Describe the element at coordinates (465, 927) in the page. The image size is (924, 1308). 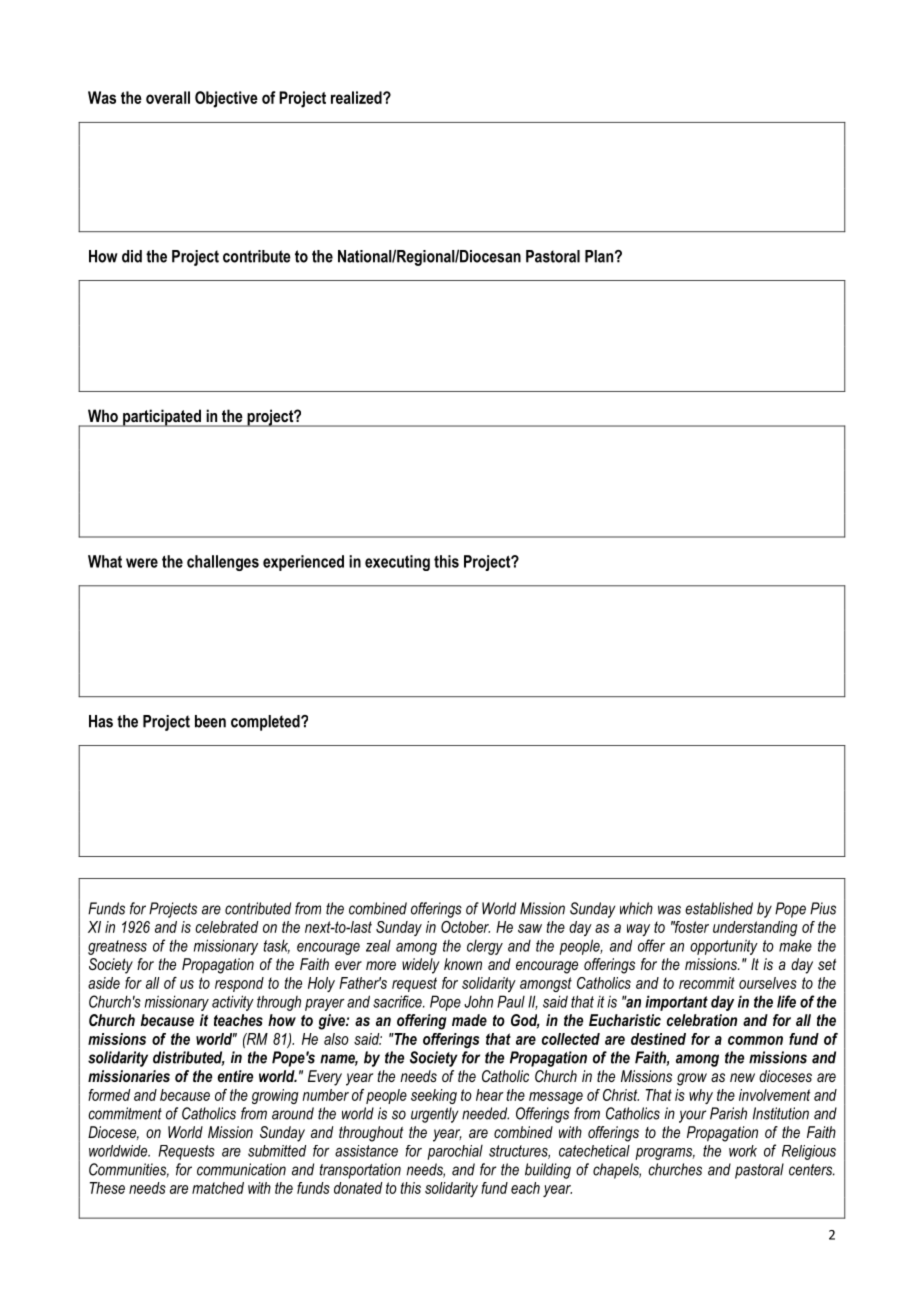
I see `October` at that location.
